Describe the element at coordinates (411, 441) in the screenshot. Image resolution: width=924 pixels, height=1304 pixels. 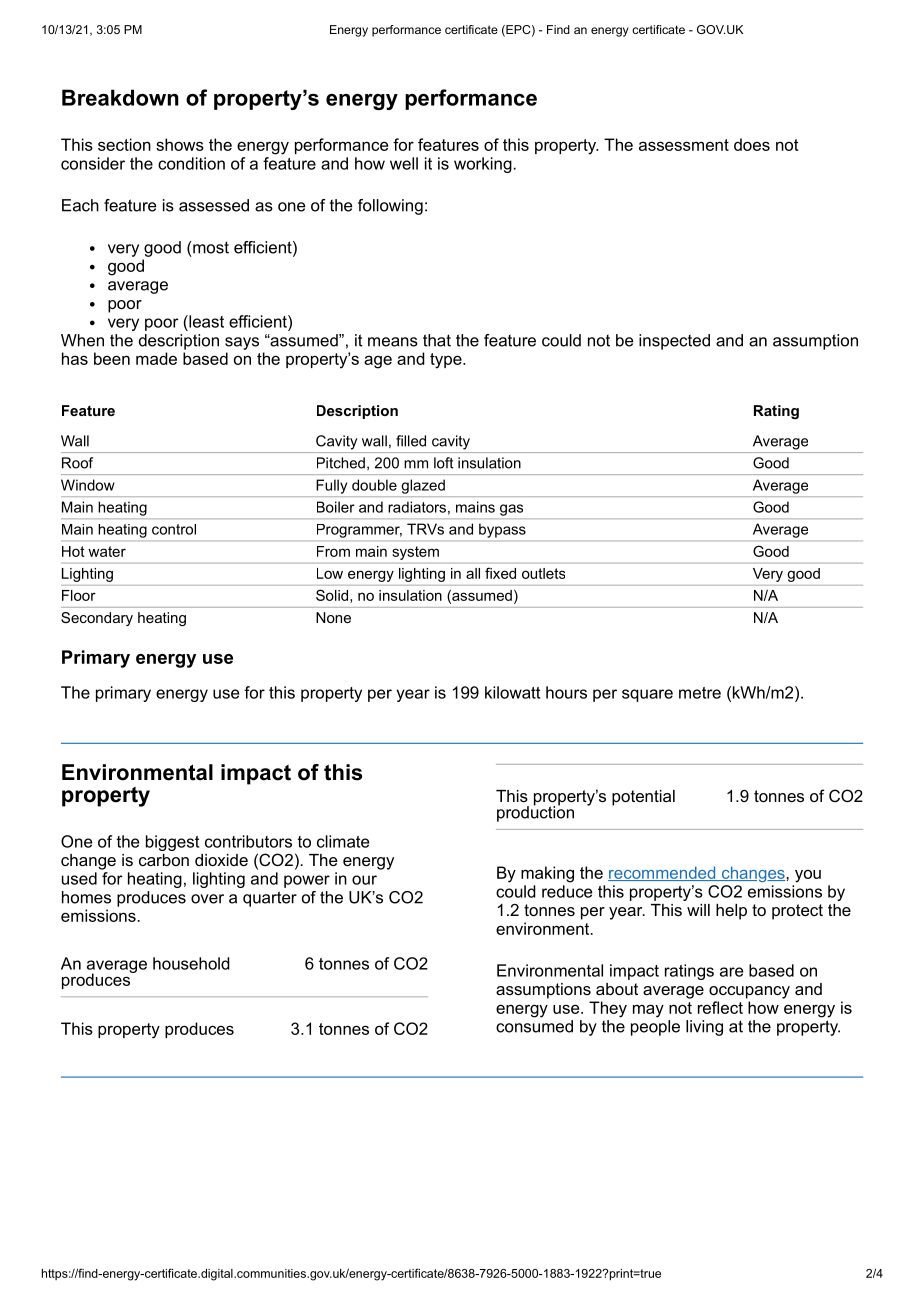
I see `filled` at that location.
